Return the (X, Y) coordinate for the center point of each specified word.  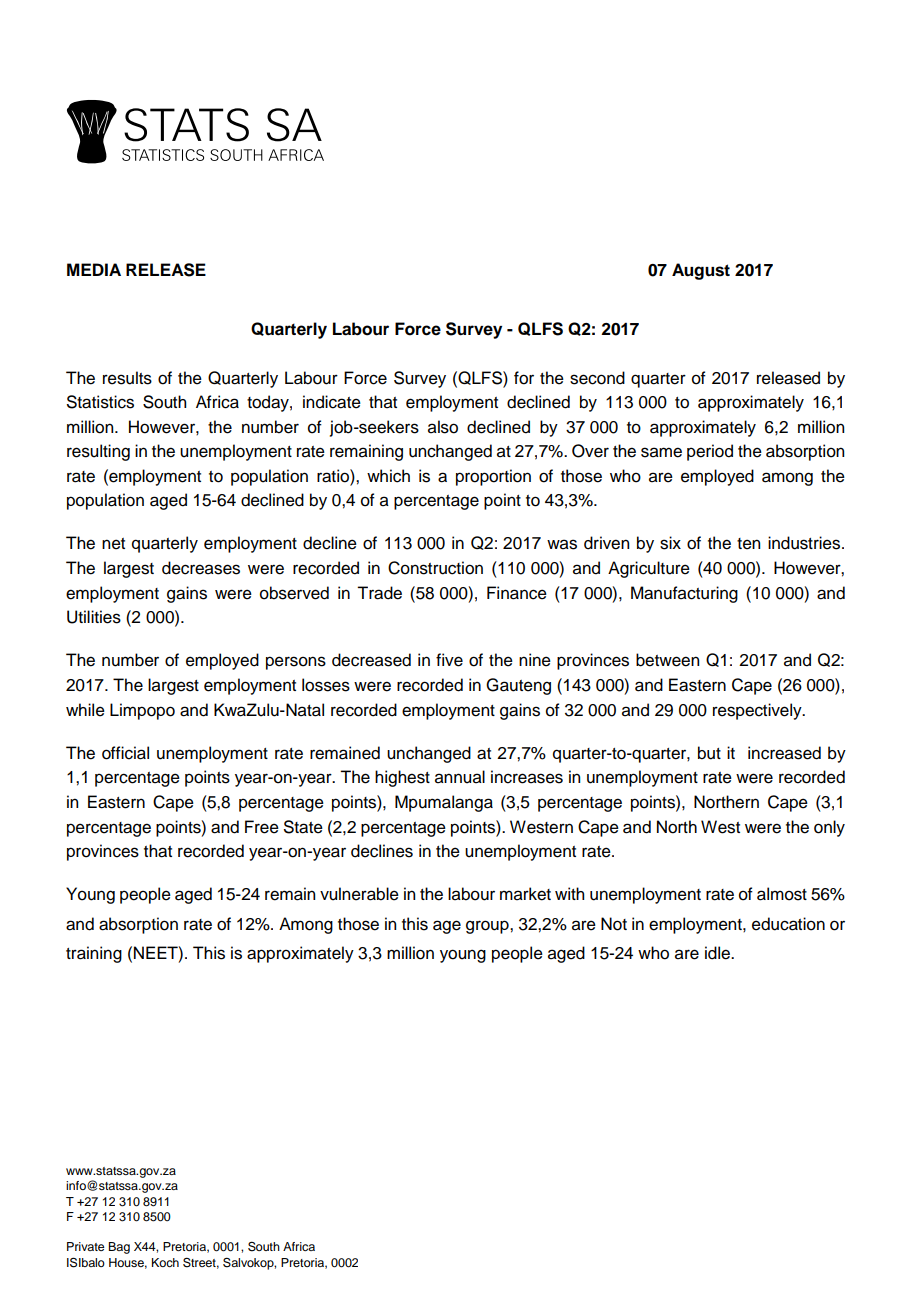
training (94, 954)
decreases (201, 568)
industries (805, 543)
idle (718, 953)
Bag (119, 1248)
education (788, 924)
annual (460, 777)
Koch (165, 1262)
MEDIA (94, 269)
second (597, 378)
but (709, 753)
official (125, 753)
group (488, 927)
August (701, 271)
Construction (435, 568)
